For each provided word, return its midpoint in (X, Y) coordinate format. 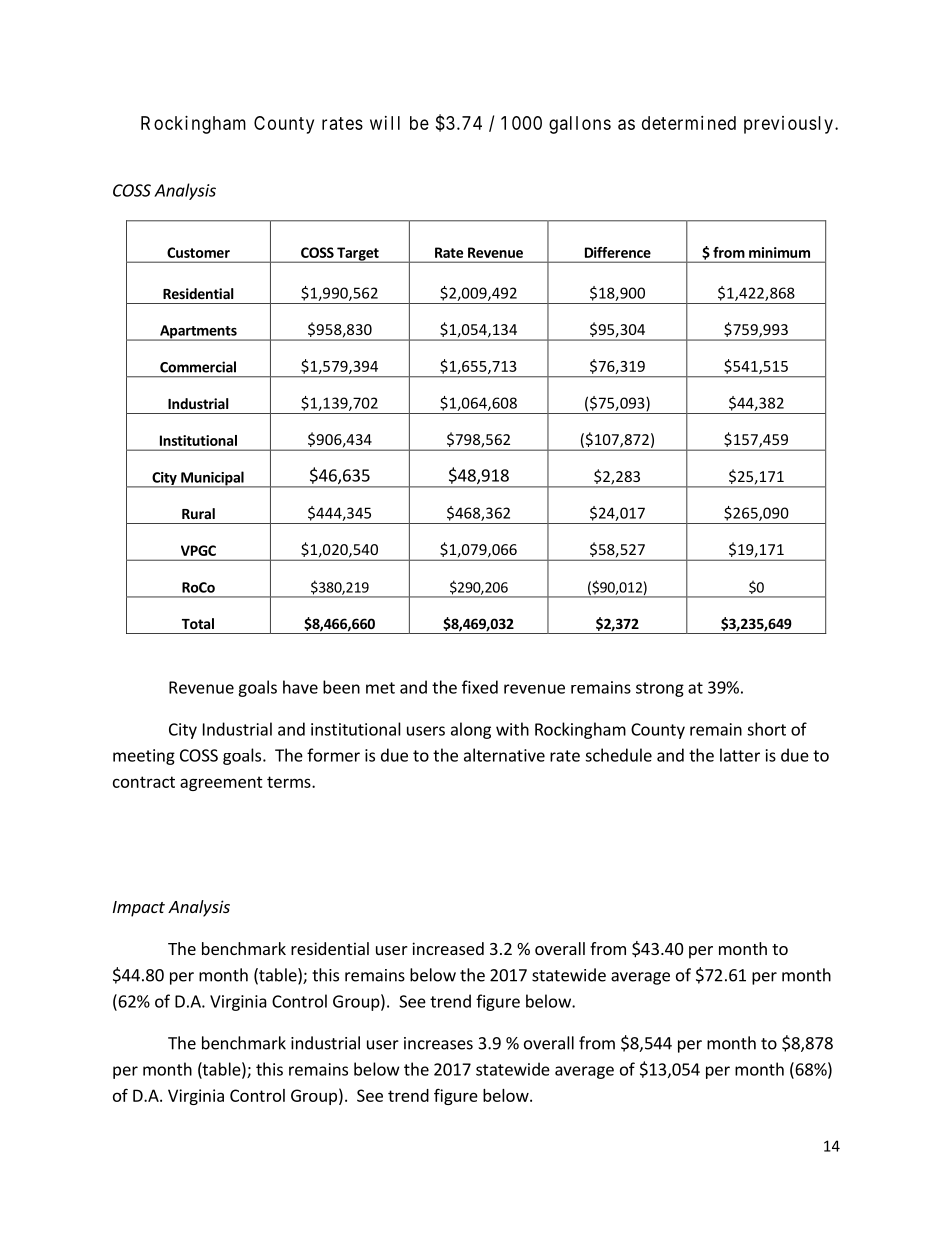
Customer (198, 252)
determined (689, 123)
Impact (139, 909)
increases (438, 1043)
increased (448, 948)
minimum (779, 252)
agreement (221, 783)
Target (358, 255)
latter (740, 755)
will (385, 123)
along (471, 730)
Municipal (212, 479)
